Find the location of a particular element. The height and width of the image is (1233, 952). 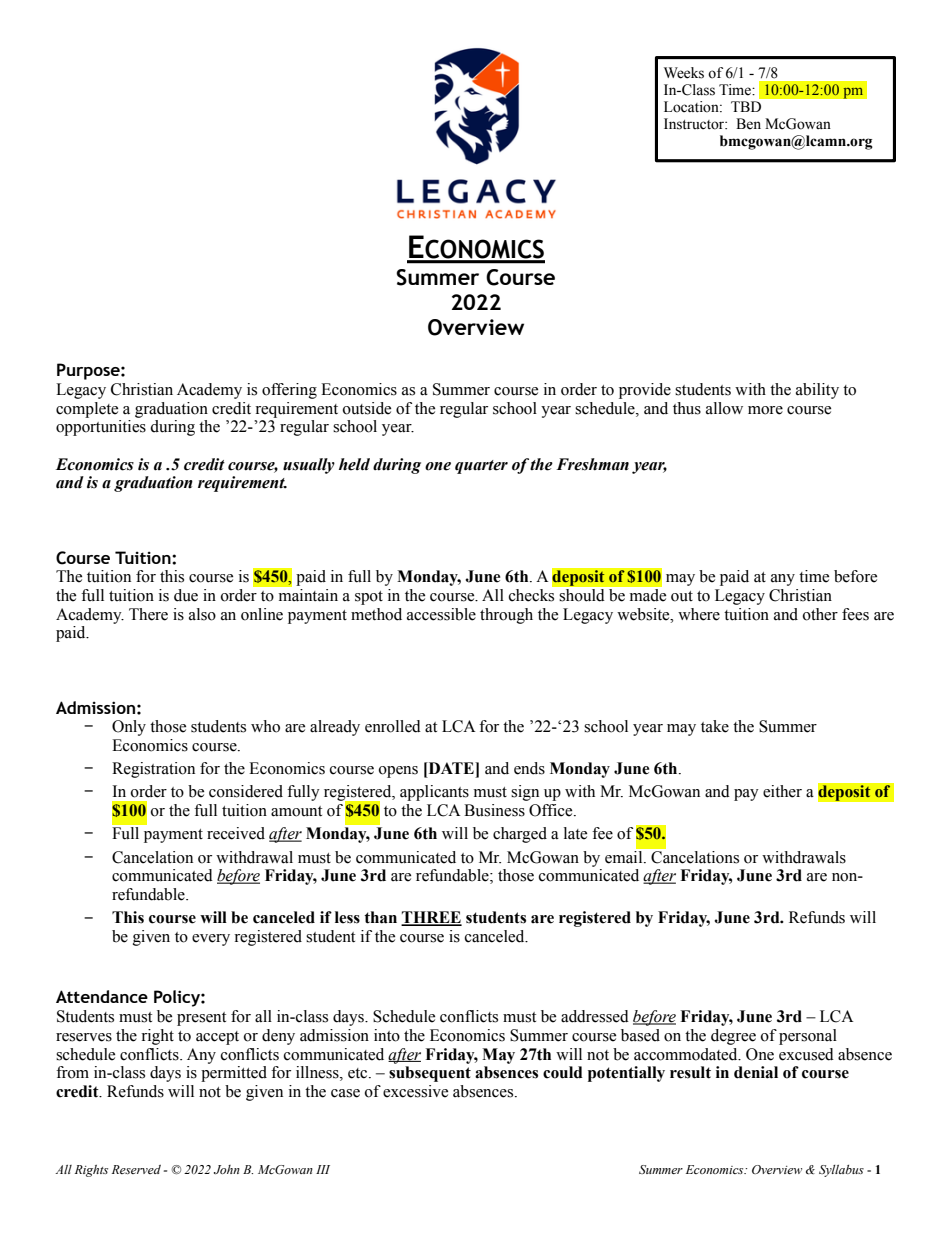

Weeks is located at coordinates (684, 73).
